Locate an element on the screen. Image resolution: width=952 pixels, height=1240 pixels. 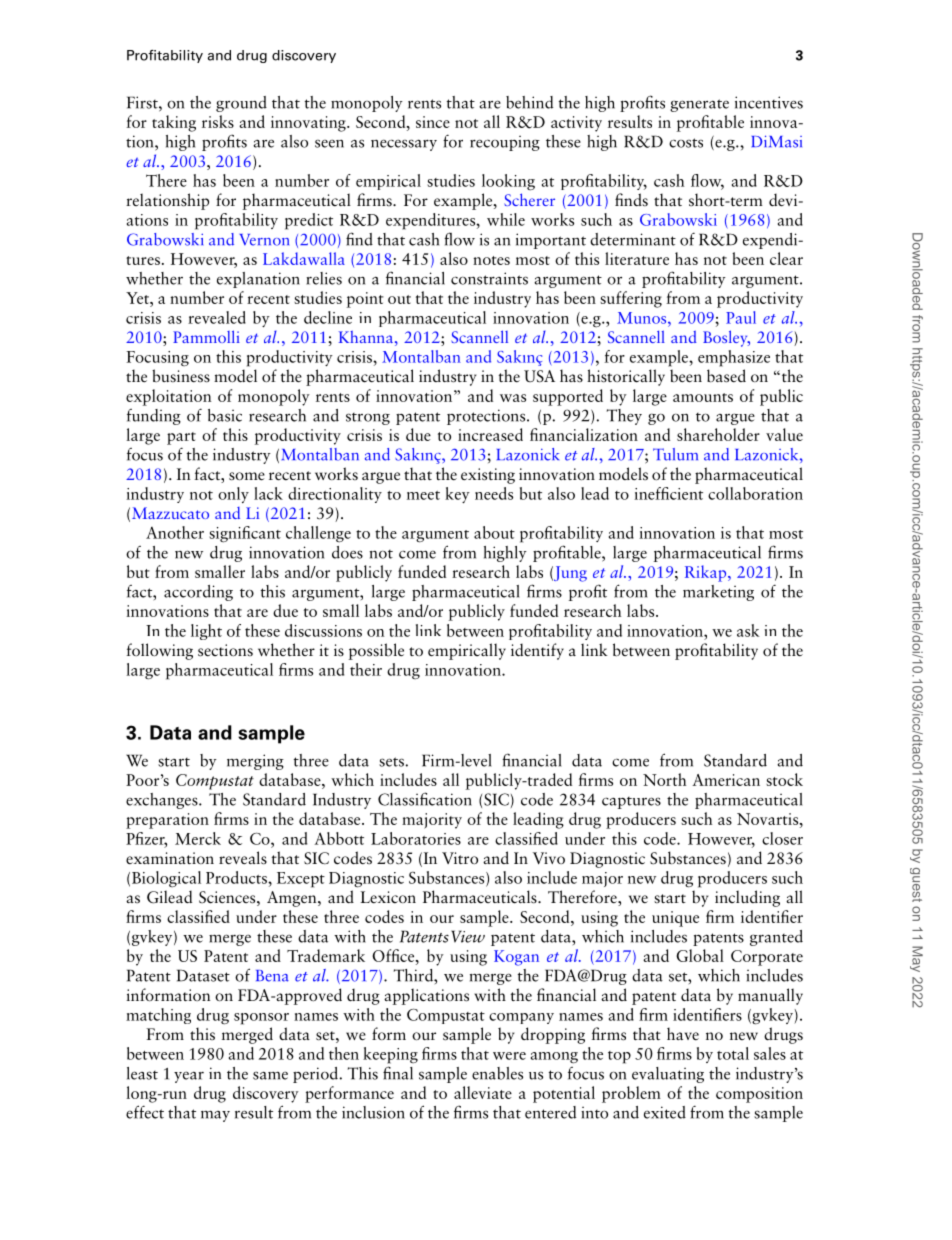
American is located at coordinates (726, 780).
